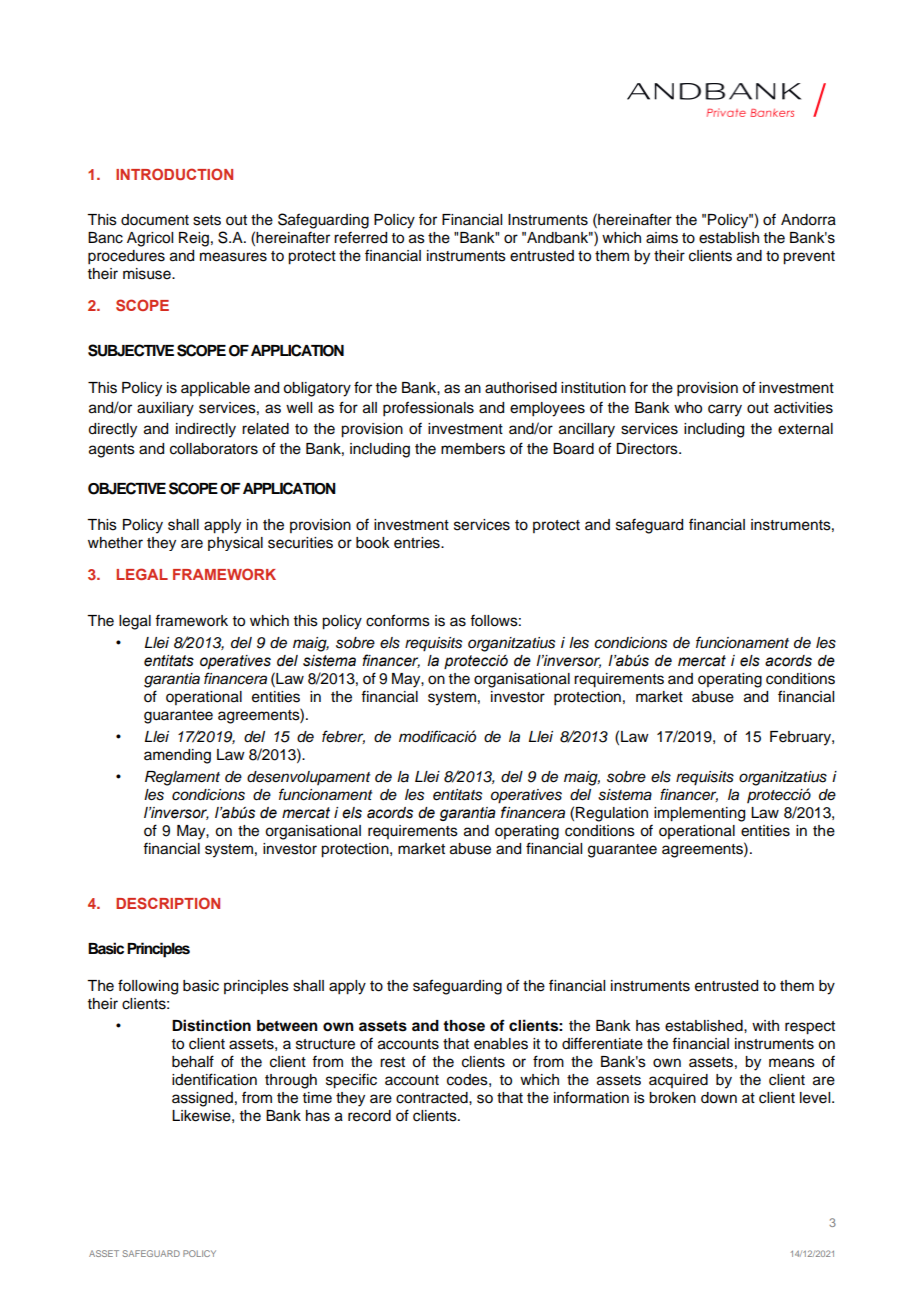  What do you see at coordinates (235, 544) in the page?
I see `physical` at bounding box center [235, 544].
